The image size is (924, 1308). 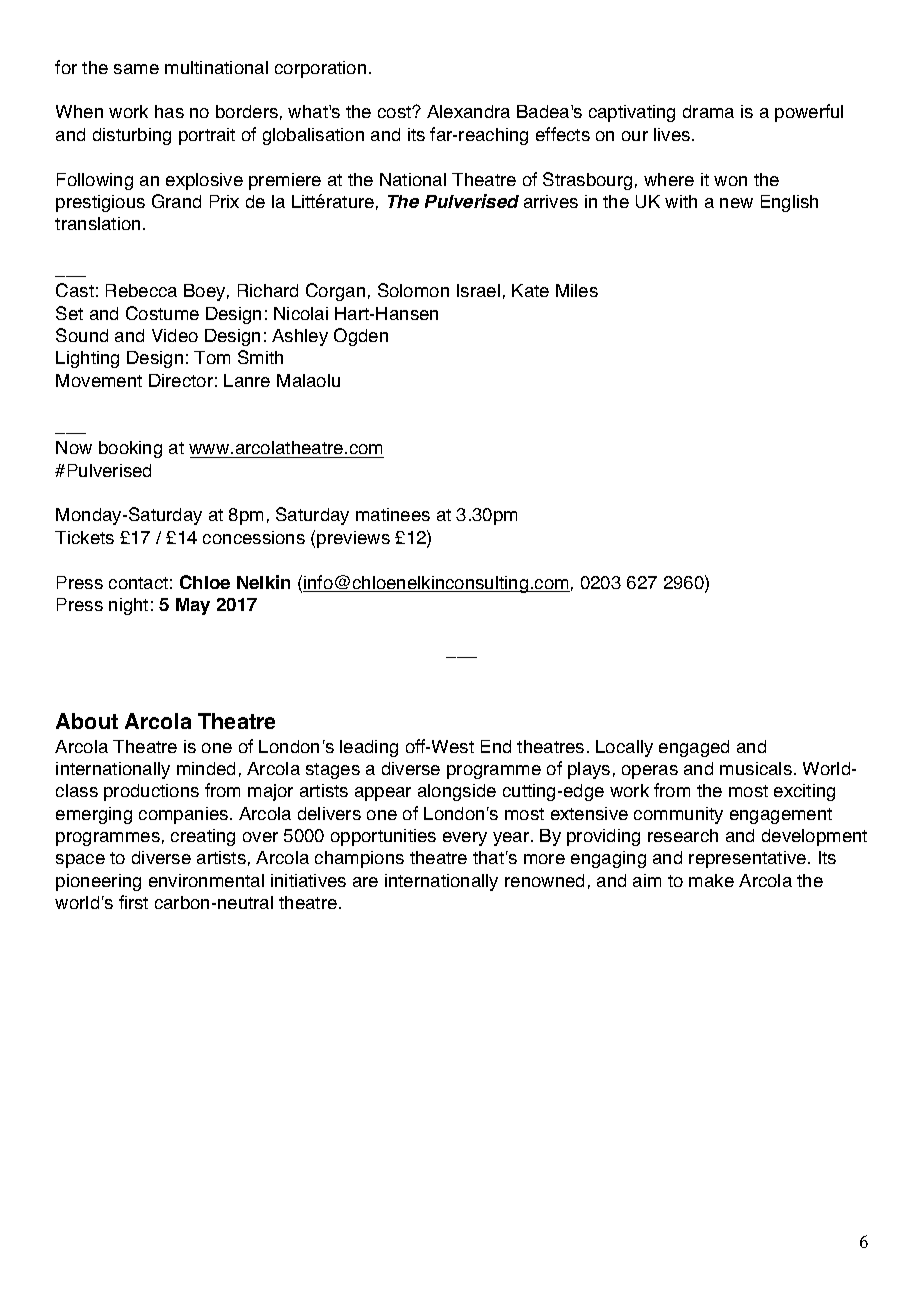 I want to click on drama, so click(x=708, y=111).
